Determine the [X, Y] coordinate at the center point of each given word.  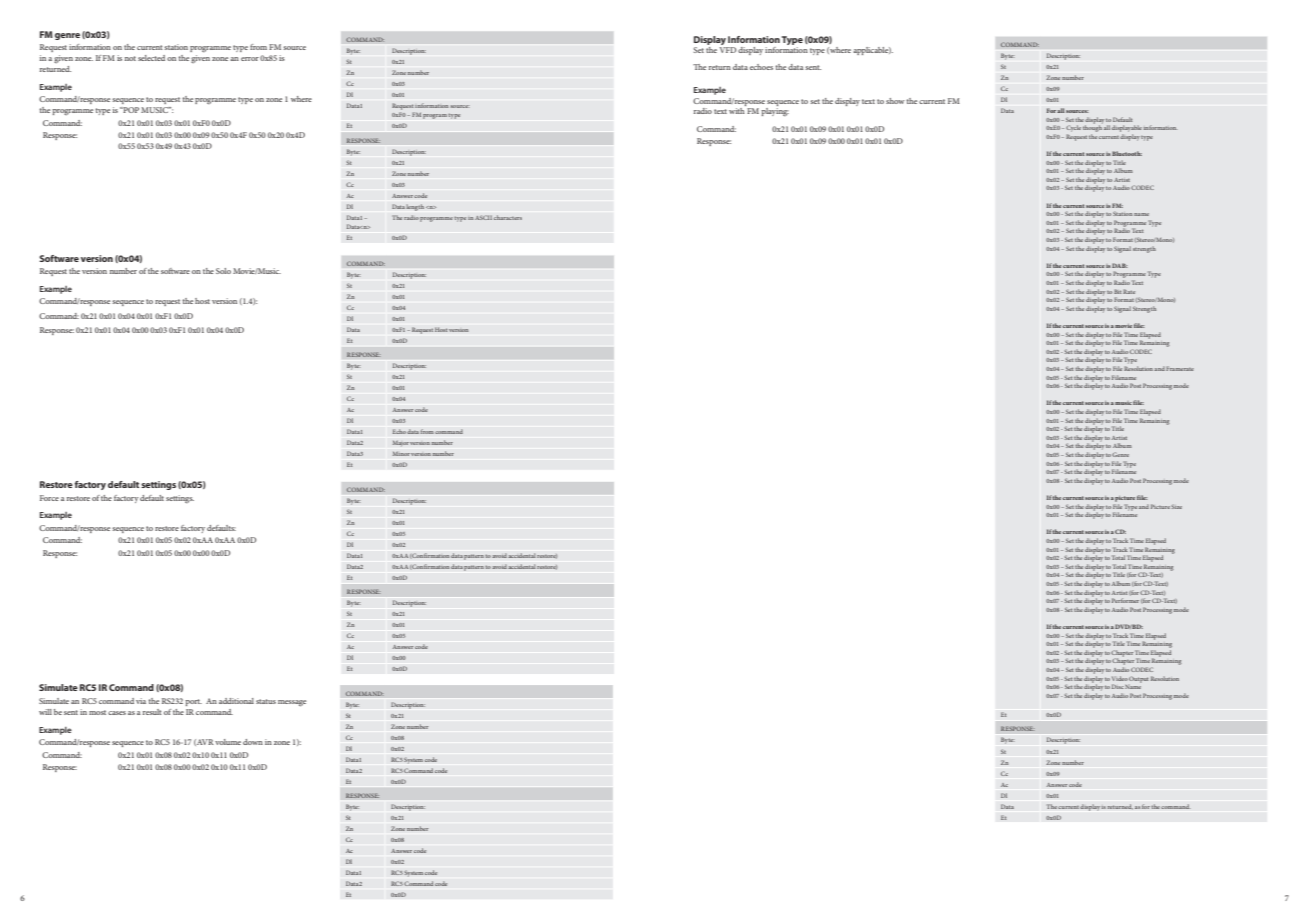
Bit [1118, 291]
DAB [1120, 265]
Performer [1125, 600]
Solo [223, 271]
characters [508, 217]
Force [49, 498]
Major [401, 443]
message [292, 703]
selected [151, 58]
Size [1176, 506]
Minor [401, 453]
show [895, 101]
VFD [728, 50]
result [152, 712]
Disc [1118, 686]
